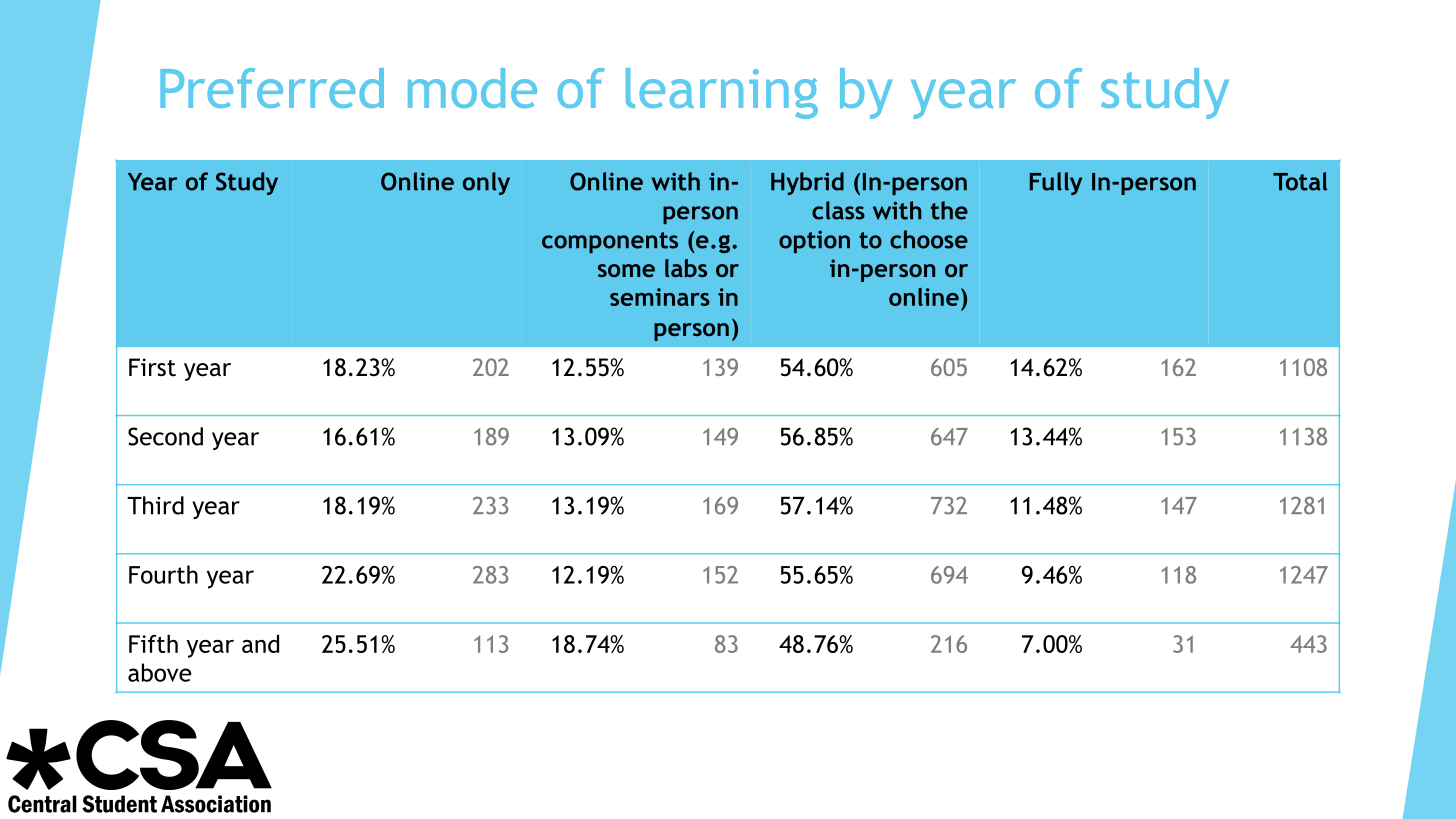 The image size is (1456, 819). Describe the element at coordinates (165, 436) in the screenshot. I see `Second` at that location.
